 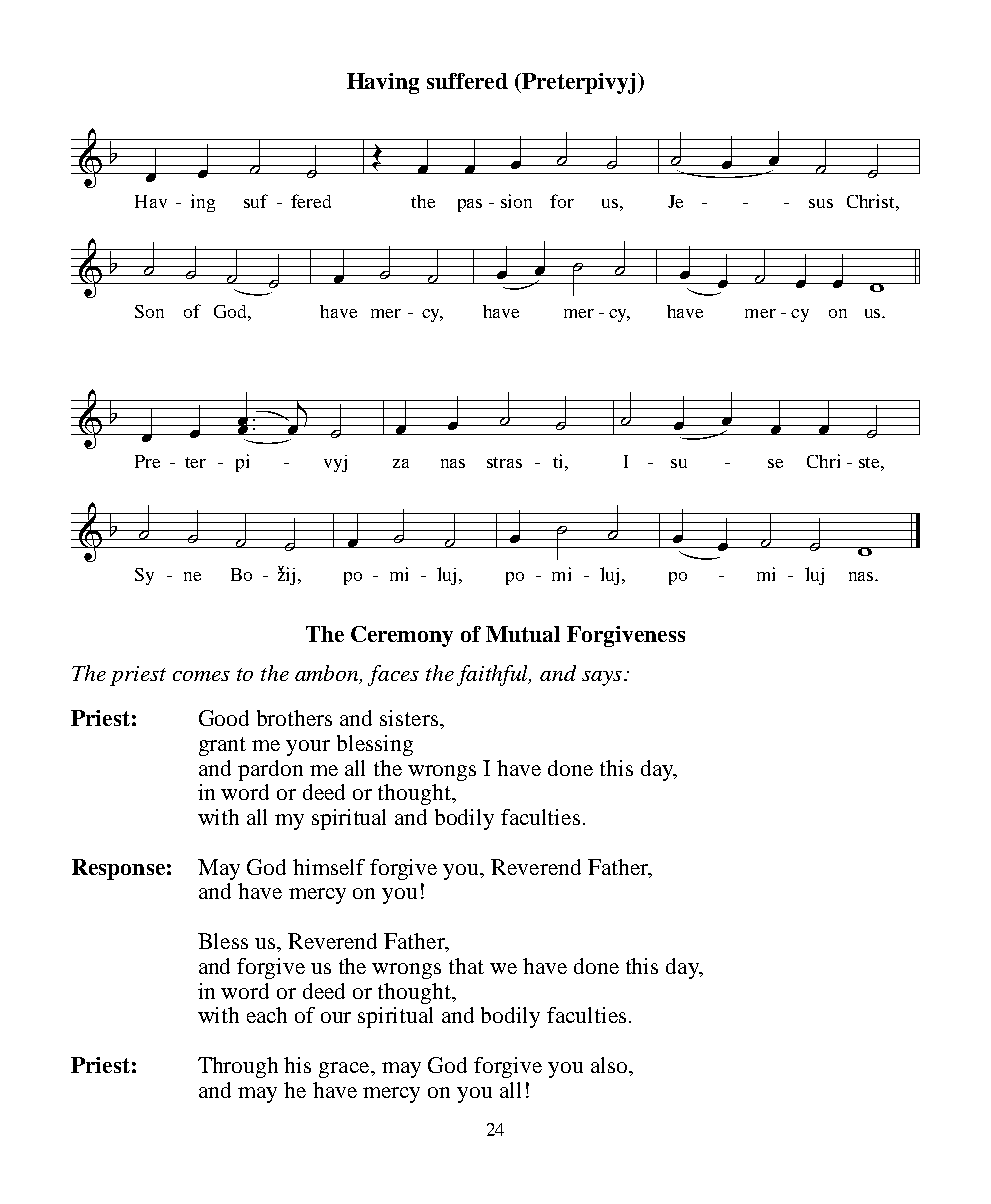 I want to click on Ceremony, so click(x=402, y=636).
